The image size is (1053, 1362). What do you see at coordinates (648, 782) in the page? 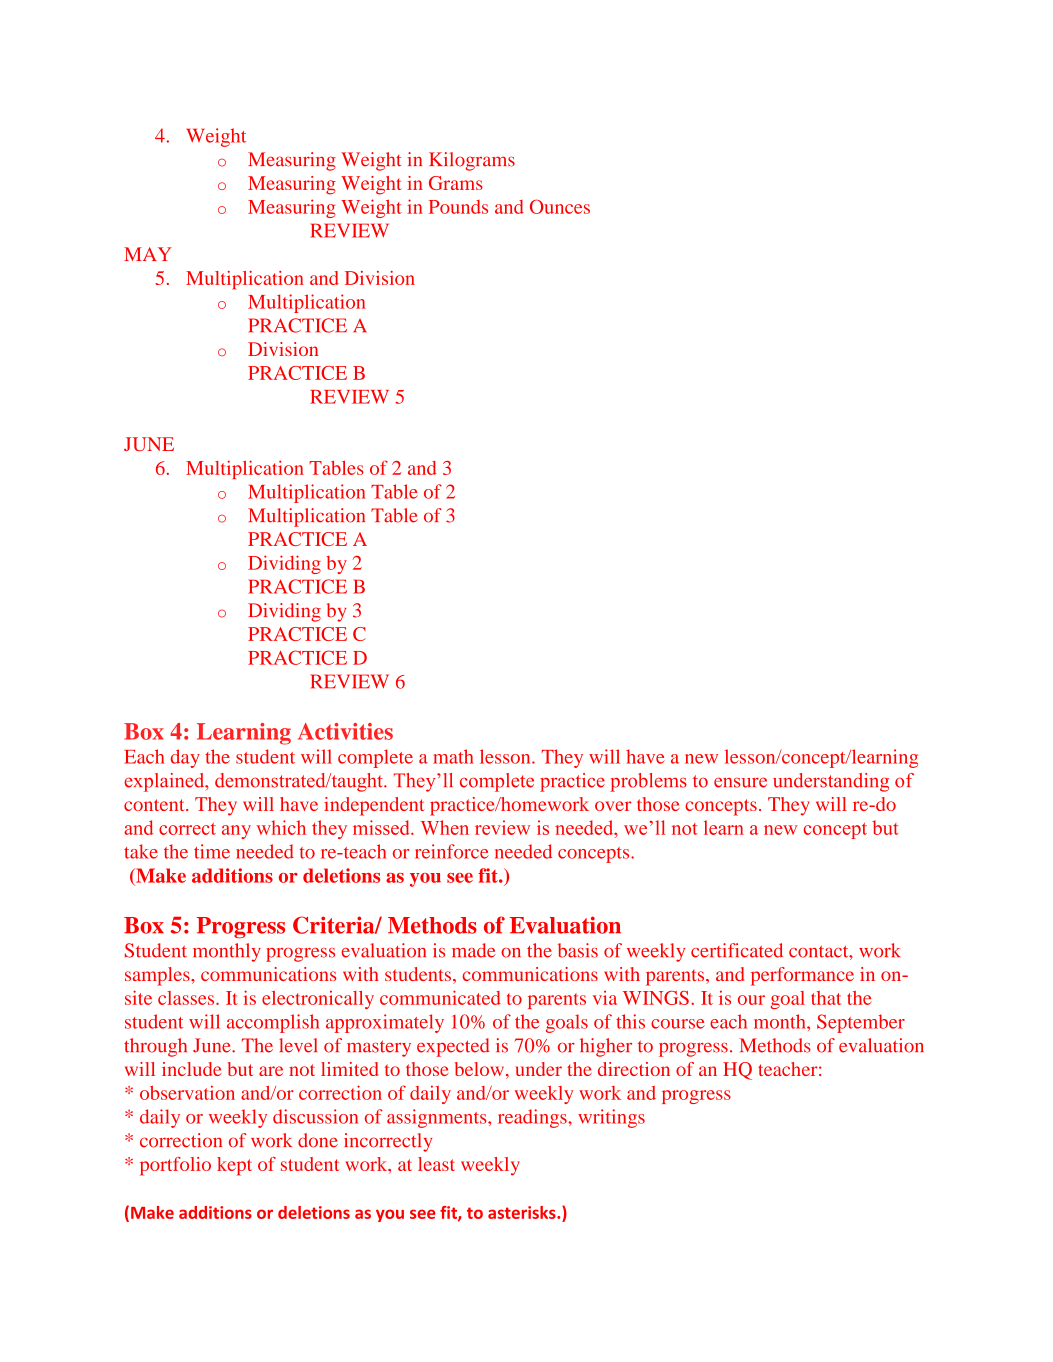
I see `problems` at bounding box center [648, 782].
